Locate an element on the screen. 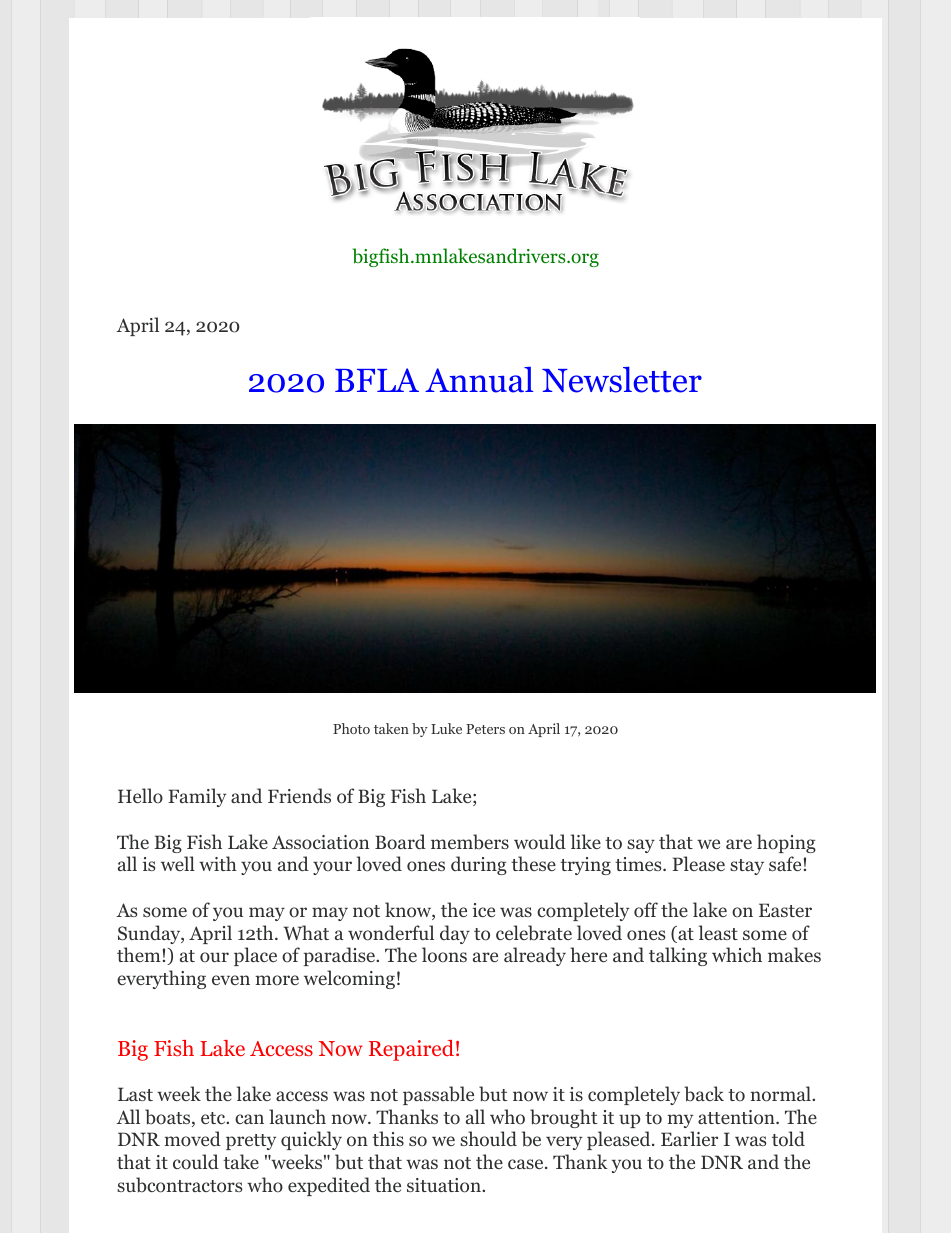 This screenshot has width=952, height=1233. Luke is located at coordinates (446, 728).
